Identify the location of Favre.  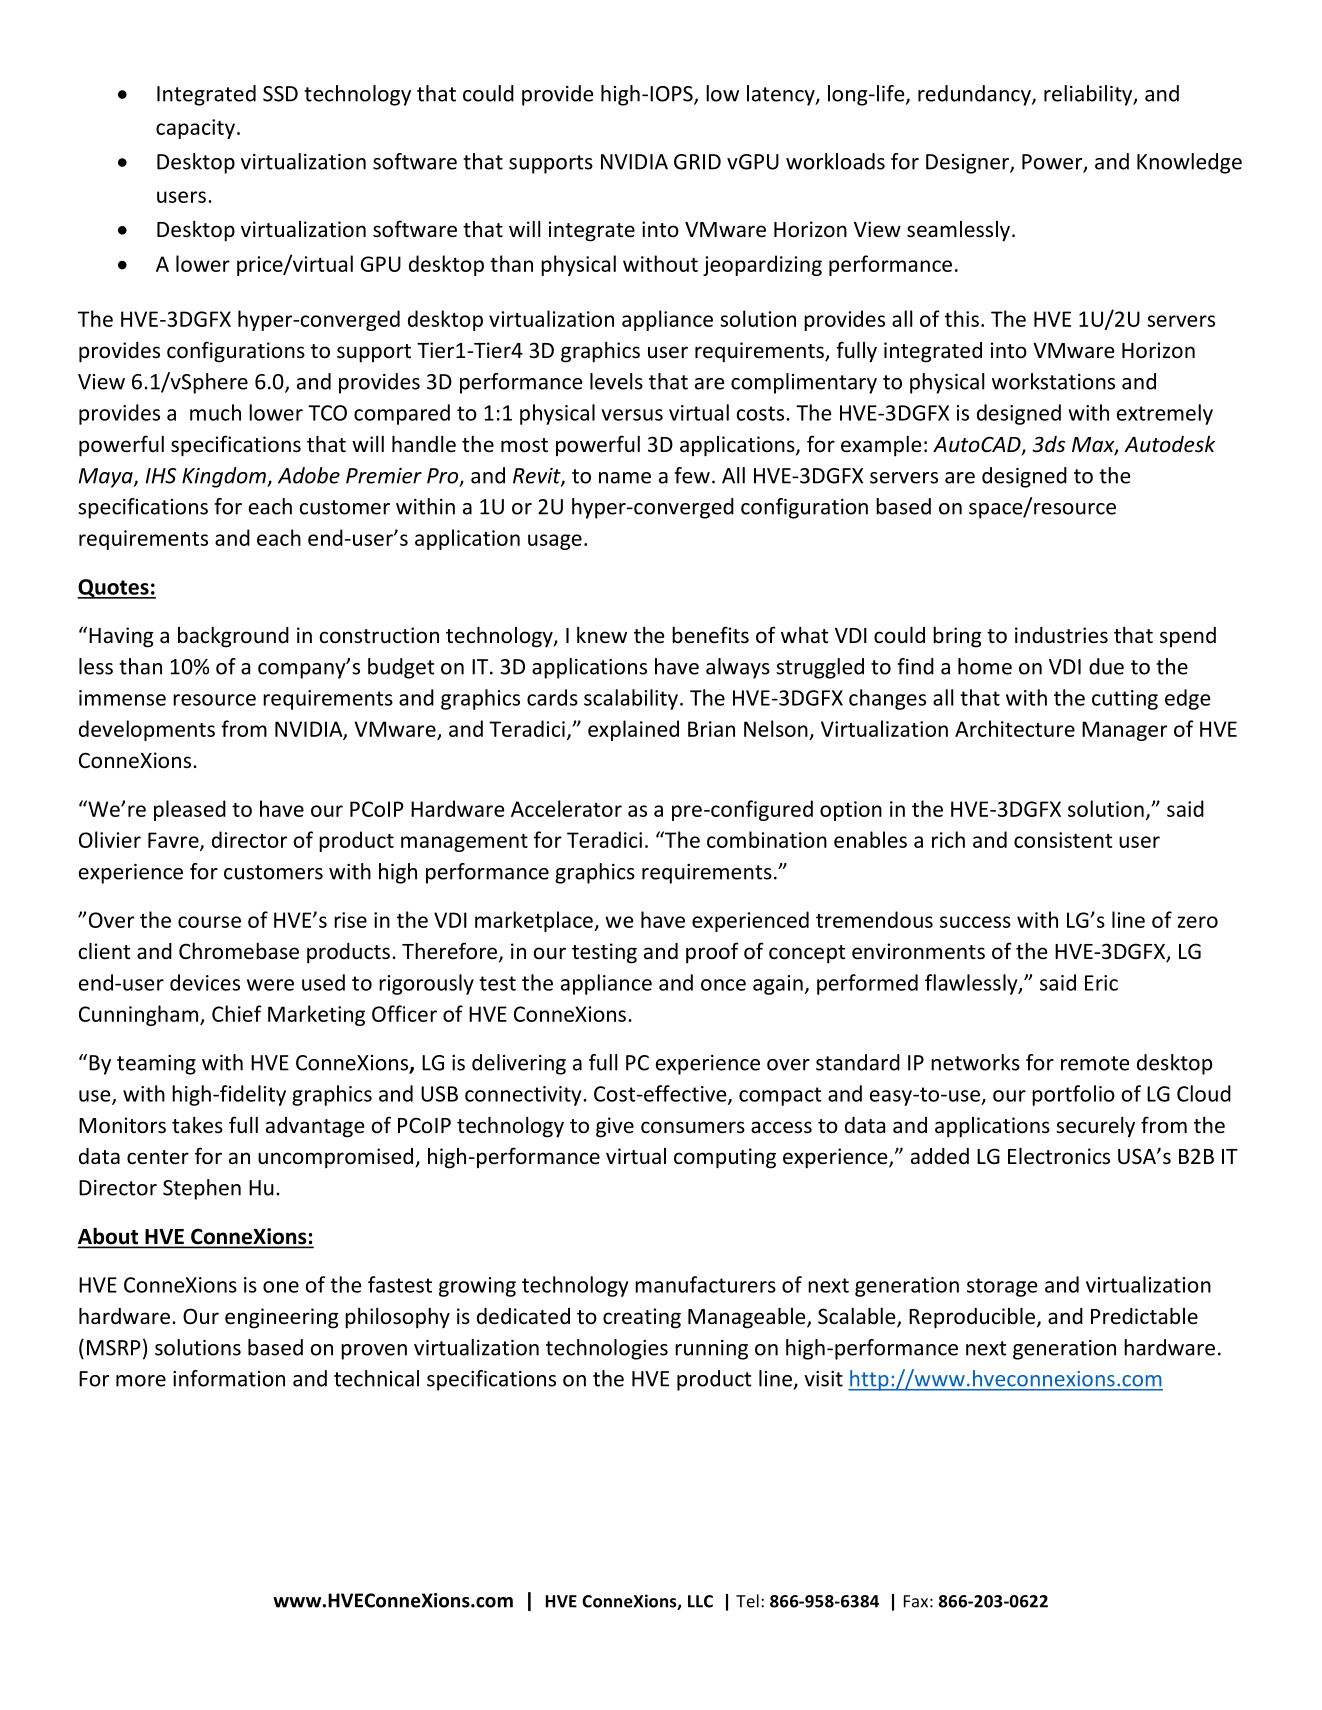
(174, 841).
